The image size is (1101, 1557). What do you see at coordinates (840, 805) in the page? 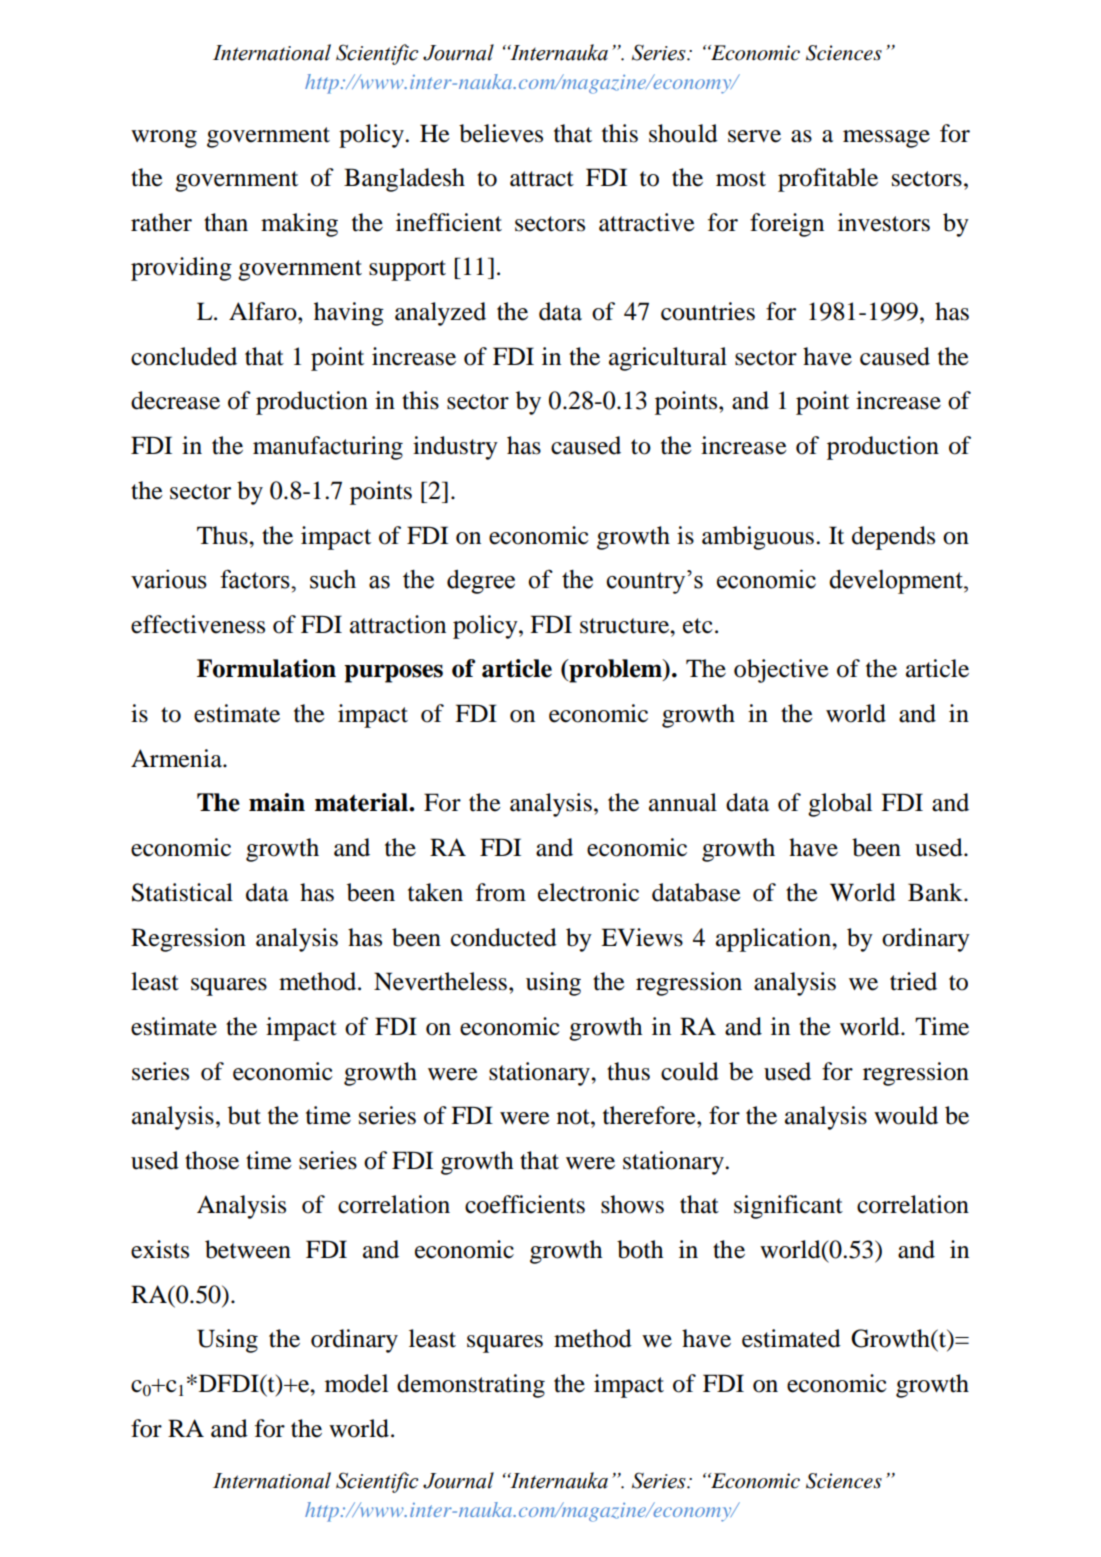
I see `global` at bounding box center [840, 805].
